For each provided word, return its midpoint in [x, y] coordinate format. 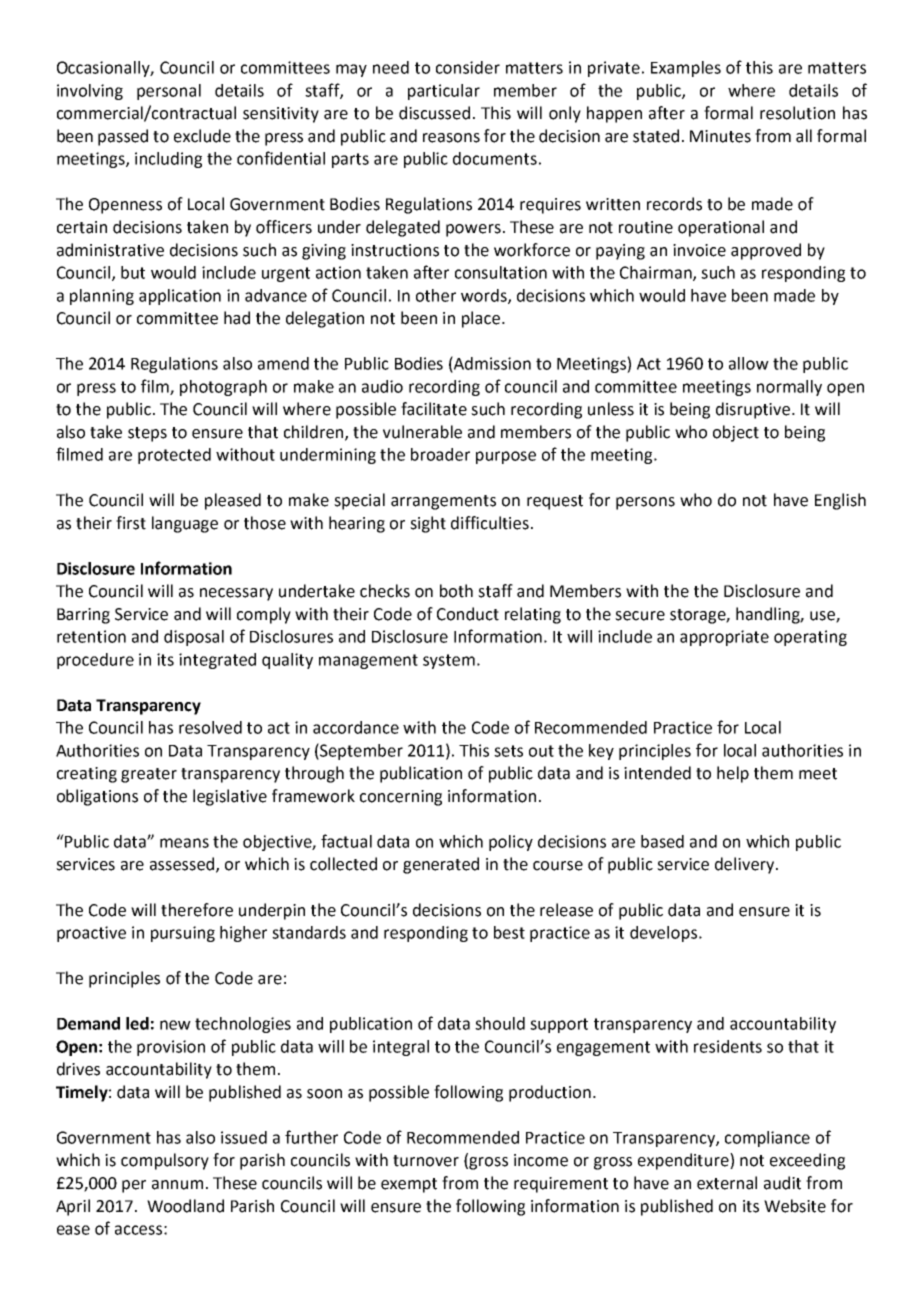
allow [749, 363]
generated [441, 865]
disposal [194, 638]
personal [169, 92]
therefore [197, 910]
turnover [426, 1161]
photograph [223, 388]
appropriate [724, 638]
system [449, 661]
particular [444, 92]
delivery [746, 865]
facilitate [434, 409]
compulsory [165, 1161]
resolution [797, 113]
